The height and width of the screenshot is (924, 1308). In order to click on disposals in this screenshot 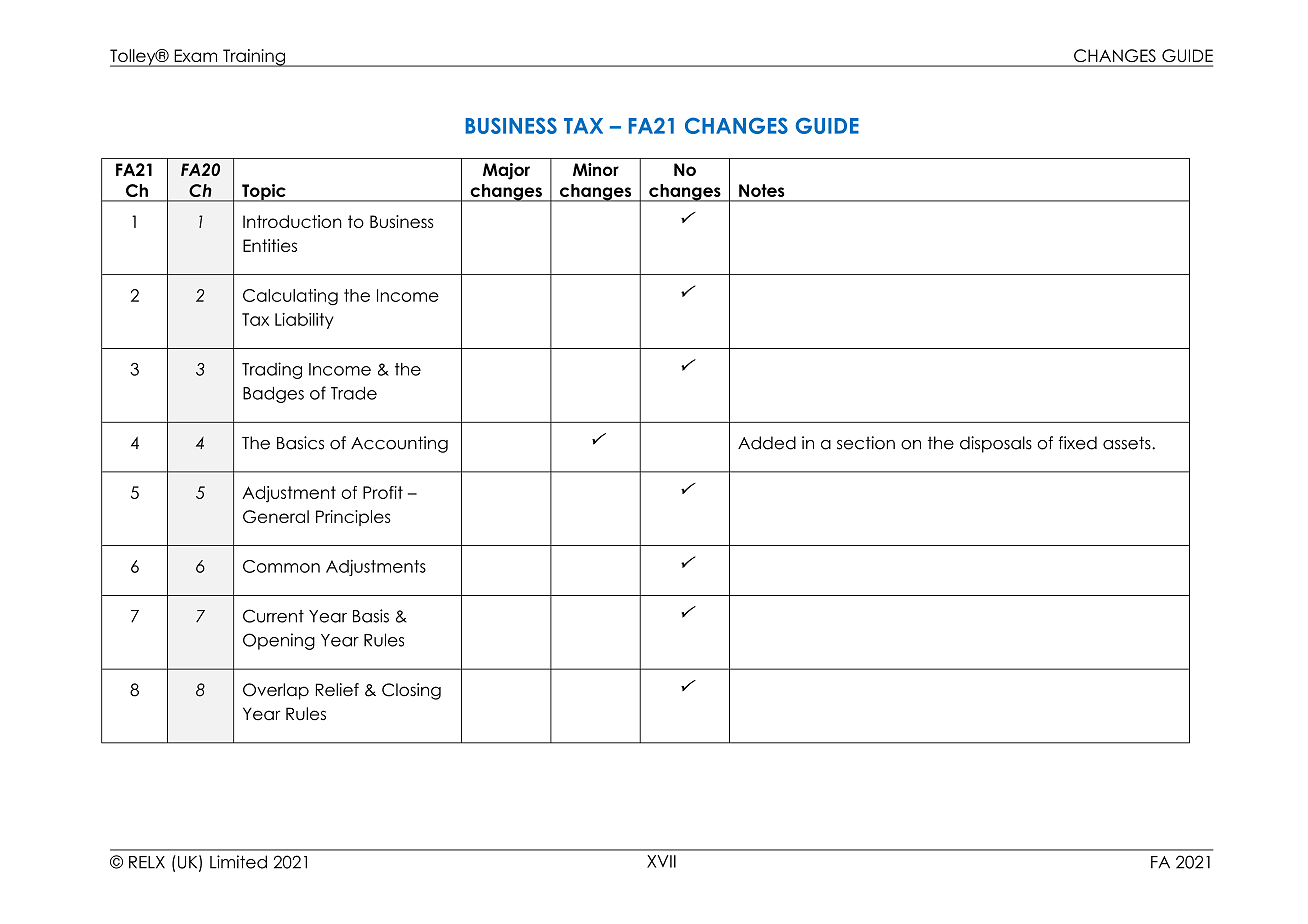, I will do `click(996, 444)`.
